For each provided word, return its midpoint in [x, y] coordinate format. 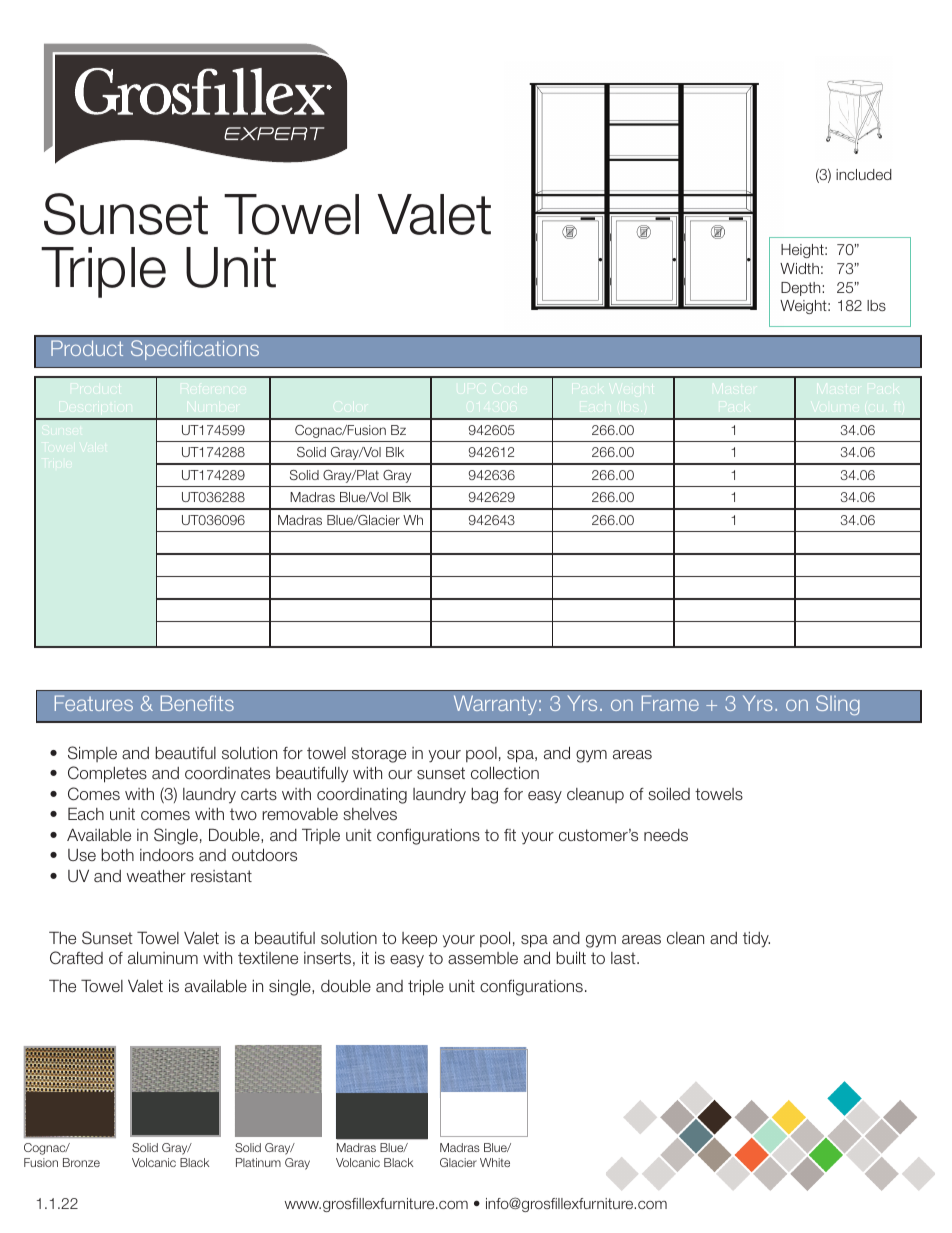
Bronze [81, 1162]
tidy [756, 940]
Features [94, 703]
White [495, 1162]
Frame [670, 703]
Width [799, 268]
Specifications [195, 350]
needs [666, 835]
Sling [838, 705]
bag [484, 796]
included [864, 174]
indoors [167, 855]
